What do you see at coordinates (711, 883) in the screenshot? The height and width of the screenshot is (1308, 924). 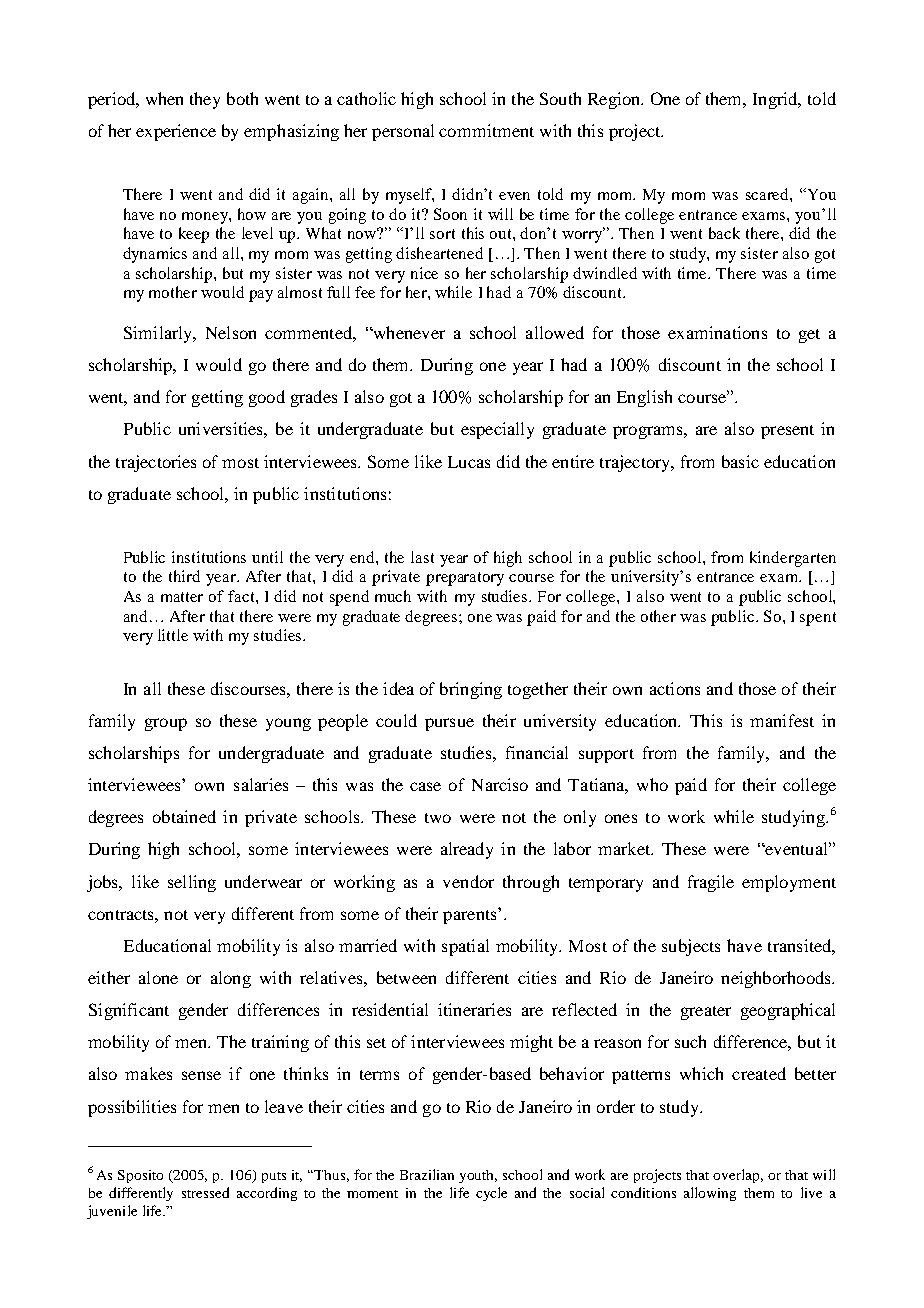 I see `fragile` at bounding box center [711, 883].
